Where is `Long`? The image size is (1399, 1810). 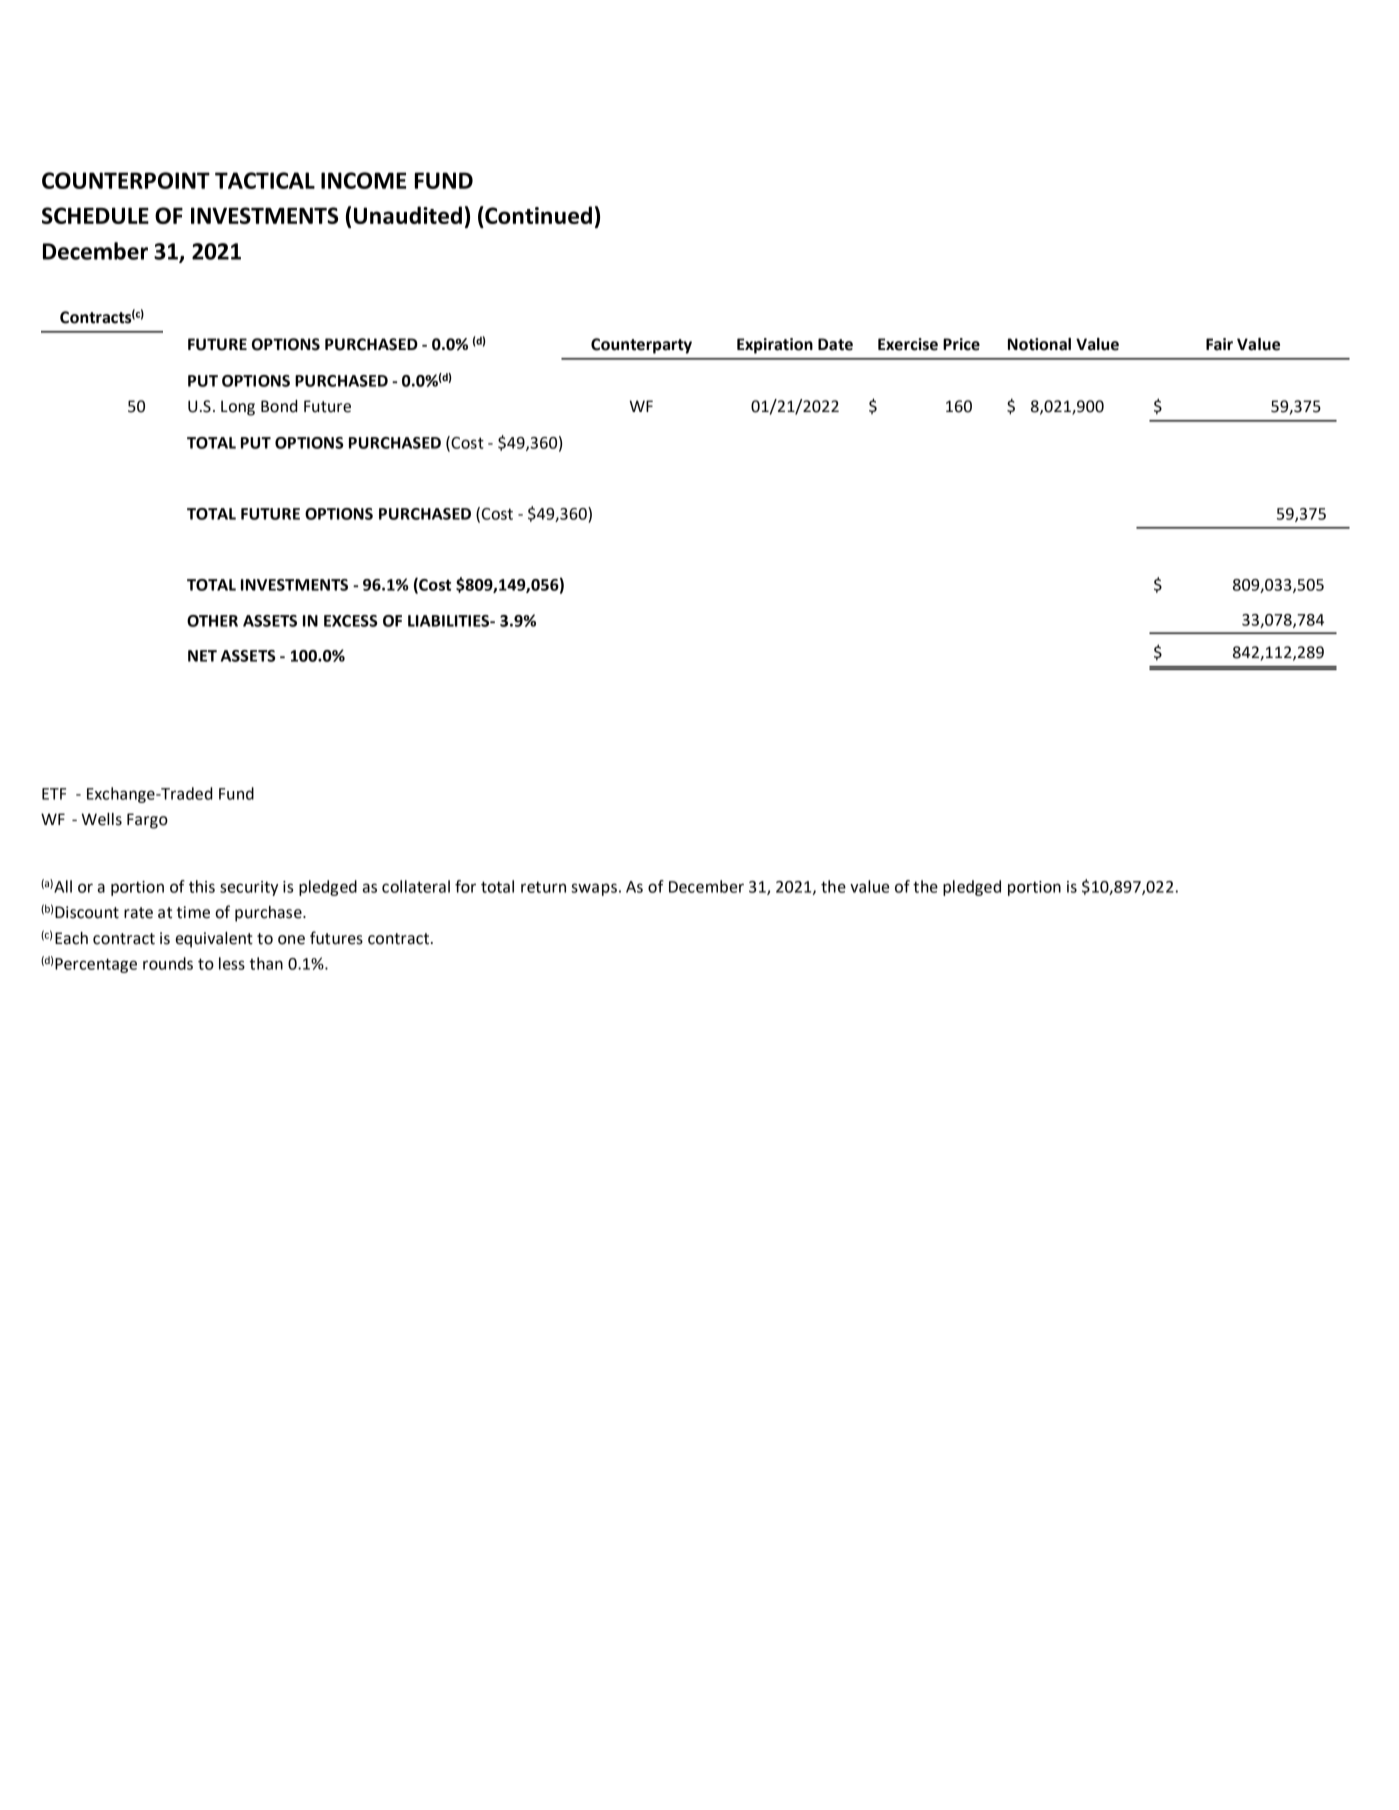 Long is located at coordinates (238, 408).
